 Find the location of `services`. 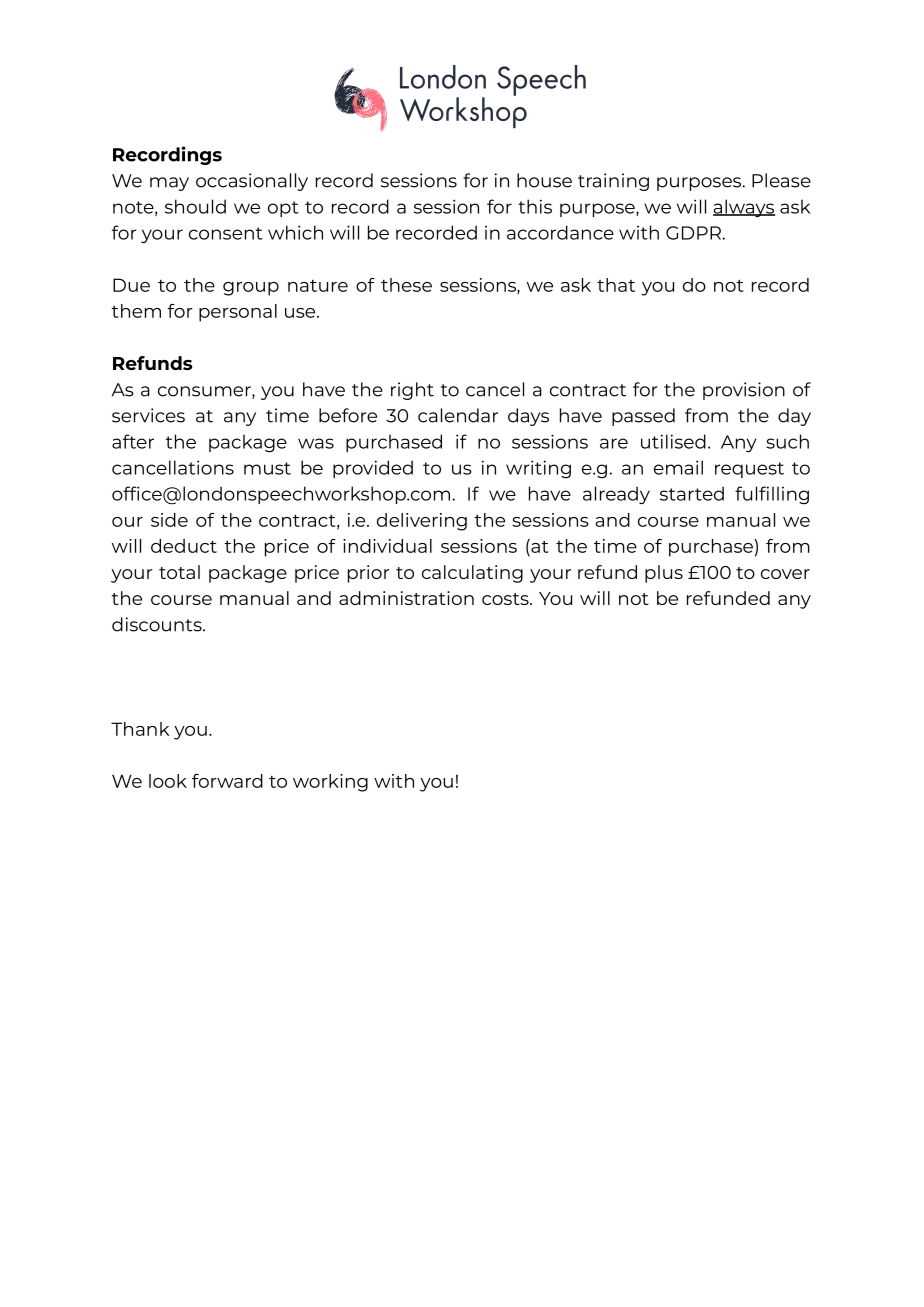

services is located at coordinates (148, 415).
